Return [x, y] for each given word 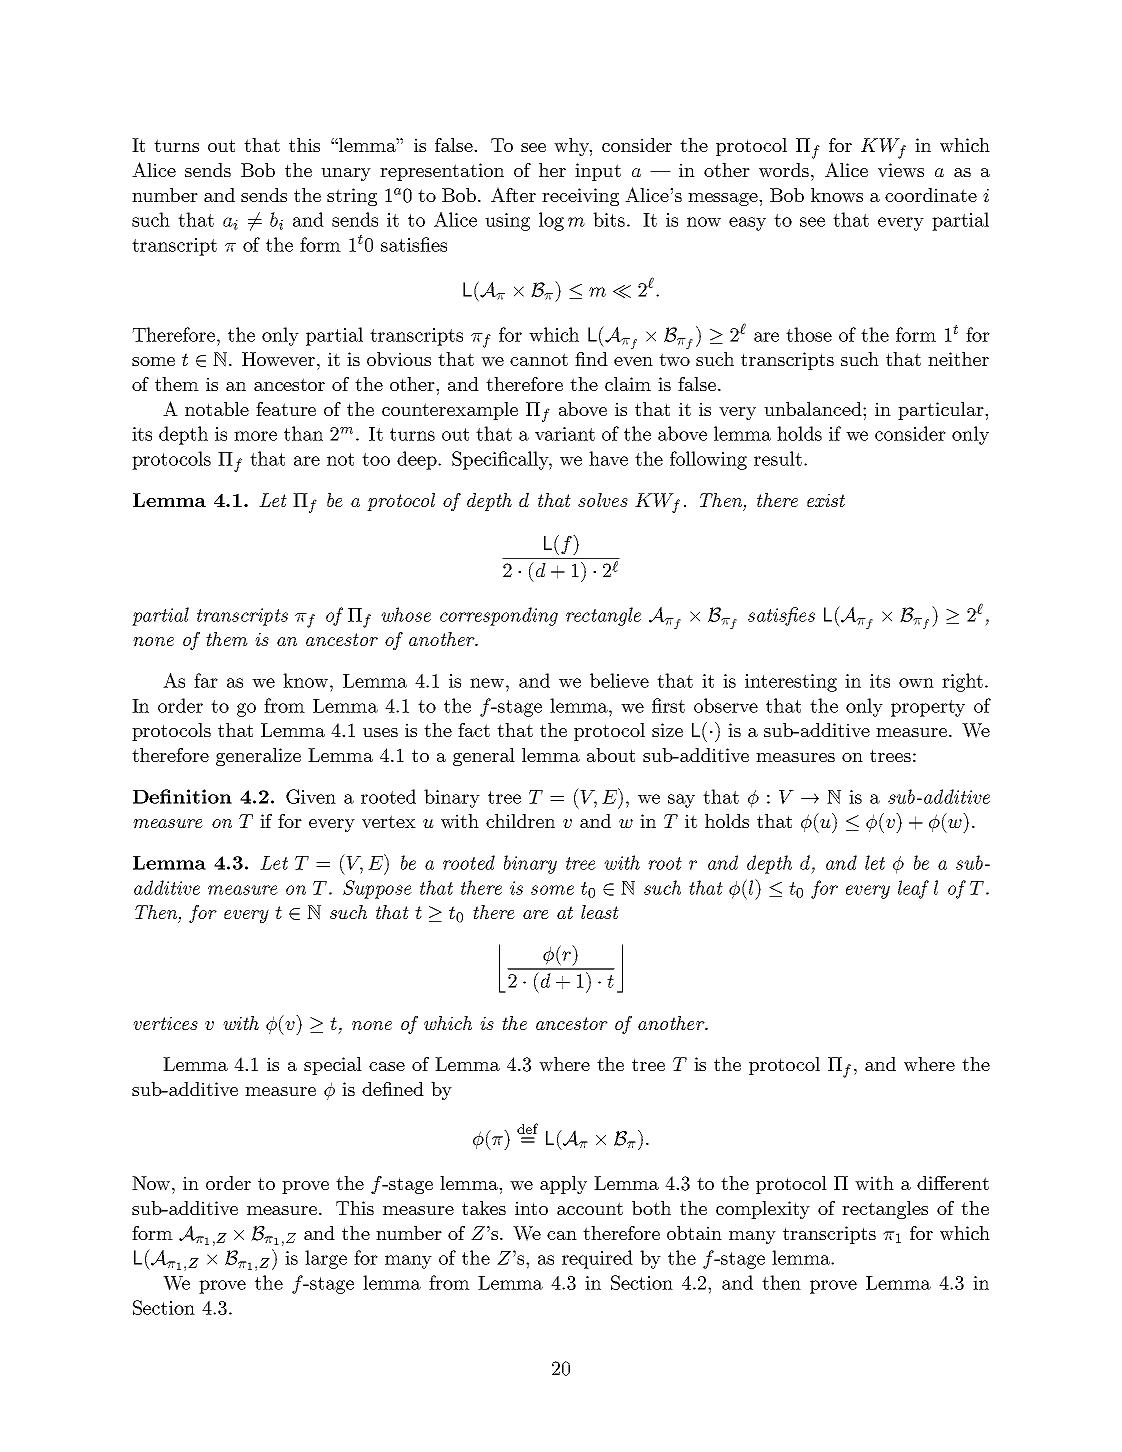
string [352, 197]
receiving [580, 197]
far [206, 680]
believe [619, 680]
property [928, 708]
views [901, 170]
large [326, 1259]
